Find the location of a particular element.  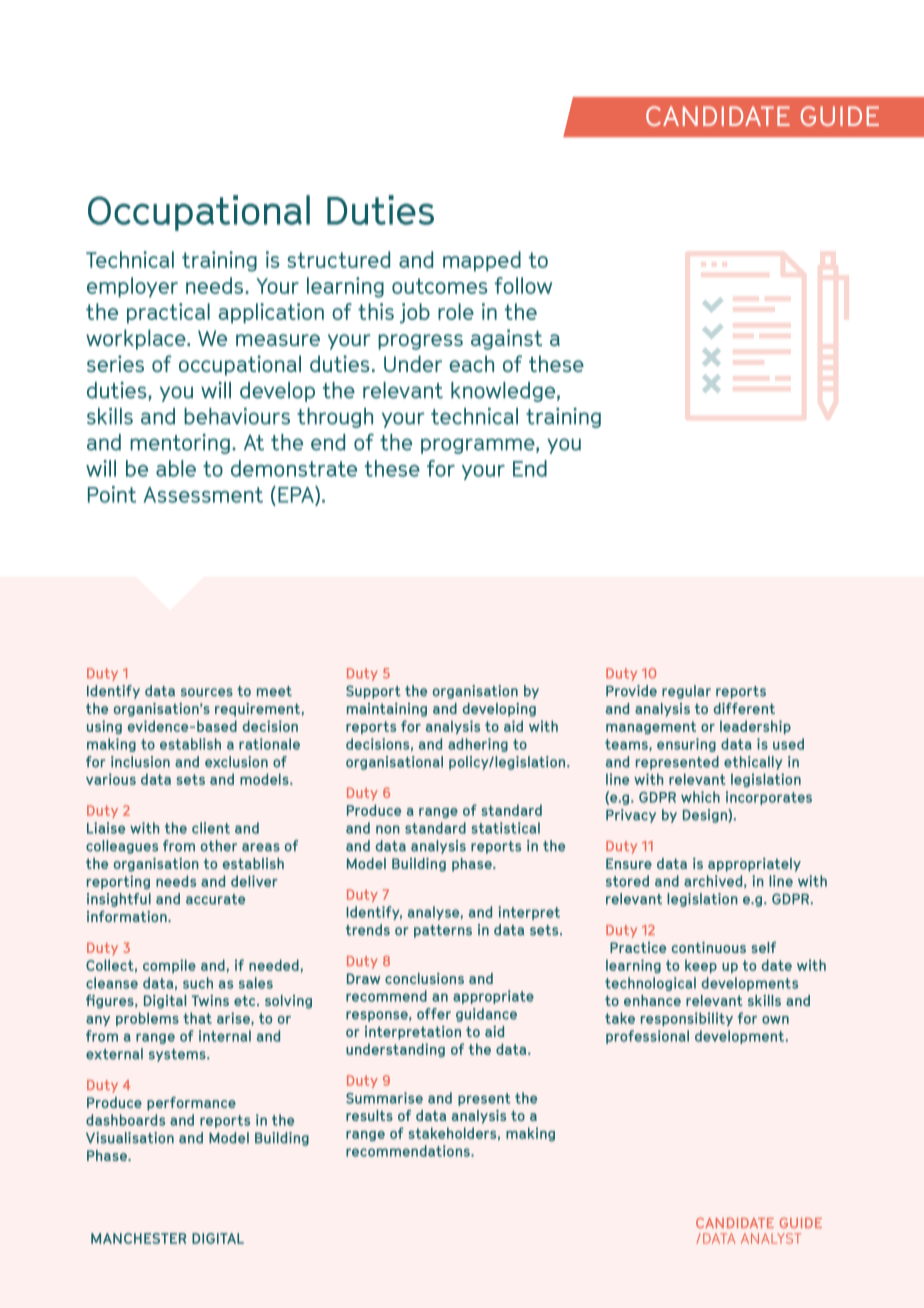

keep is located at coordinates (701, 966).
